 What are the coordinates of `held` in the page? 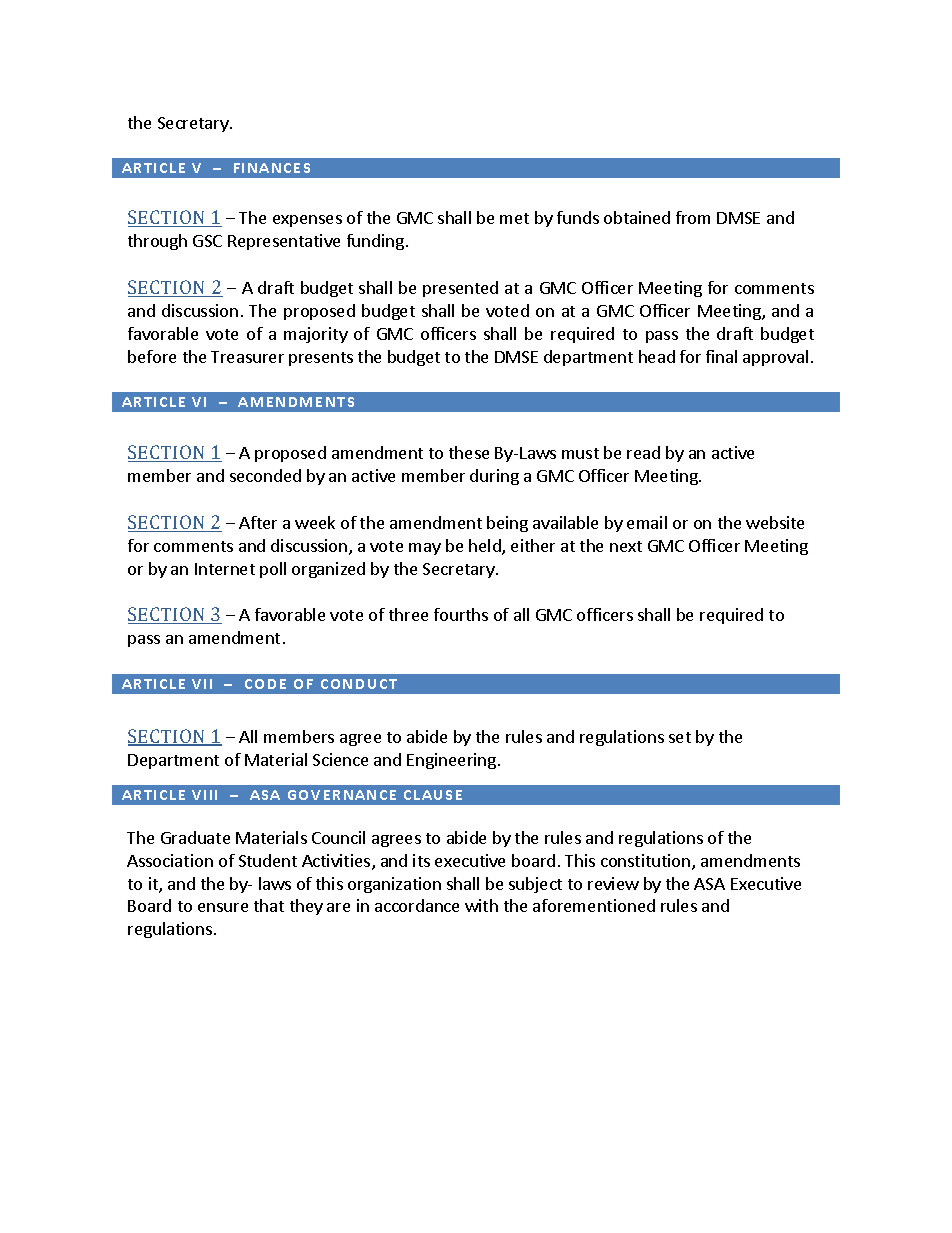 It's located at (486, 547).
